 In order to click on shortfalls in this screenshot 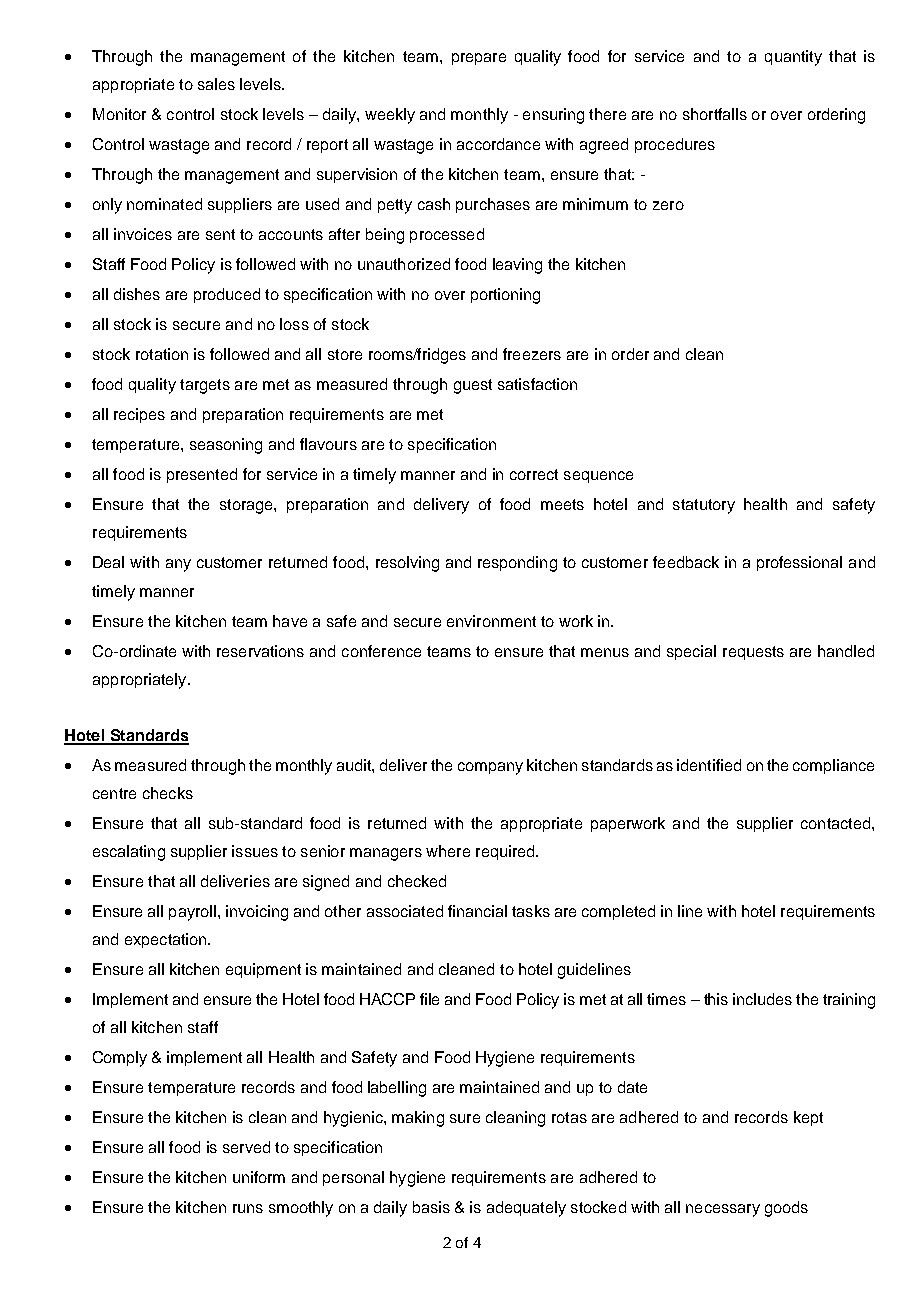, I will do `click(715, 114)`.
